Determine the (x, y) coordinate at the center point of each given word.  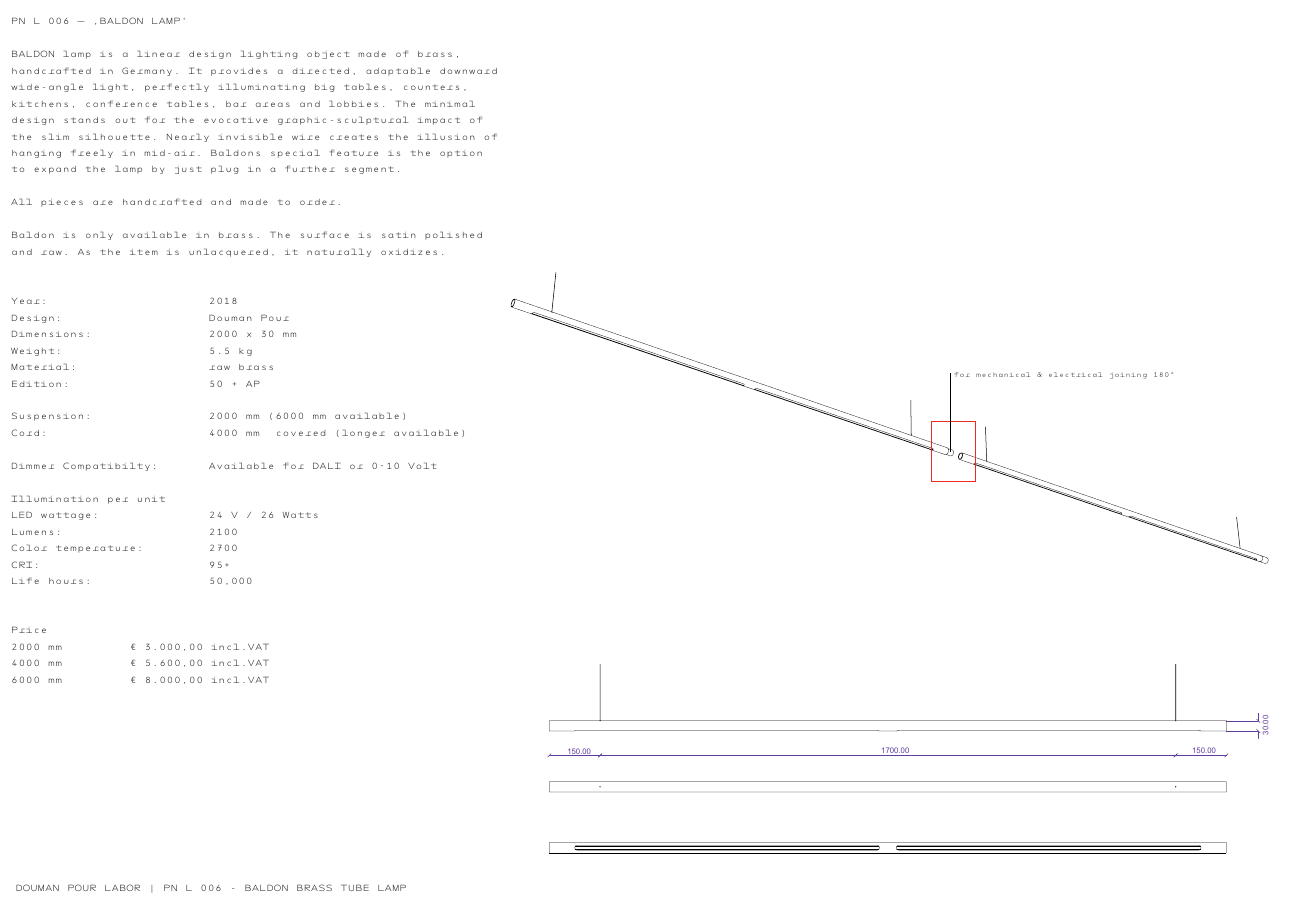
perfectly (177, 87)
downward (468, 71)
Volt (422, 465)
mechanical (1003, 374)
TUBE (355, 887)
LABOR (122, 887)
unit (151, 499)
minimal (450, 103)
